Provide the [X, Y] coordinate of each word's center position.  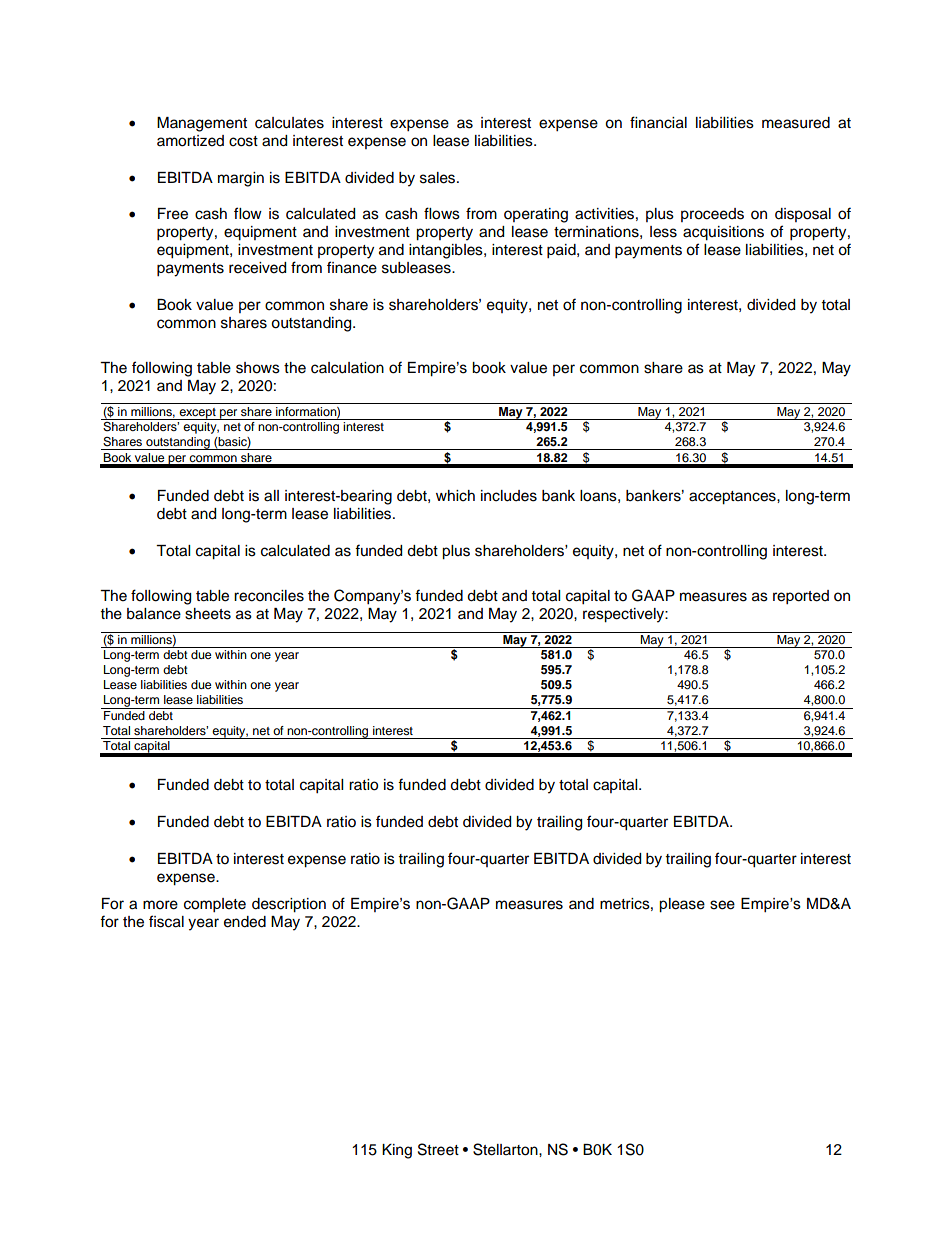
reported [801, 597]
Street [438, 1149]
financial [658, 122]
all [271, 496]
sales [439, 178]
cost [243, 141]
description [289, 905]
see [722, 905]
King [397, 1151]
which [455, 496]
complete [215, 905]
